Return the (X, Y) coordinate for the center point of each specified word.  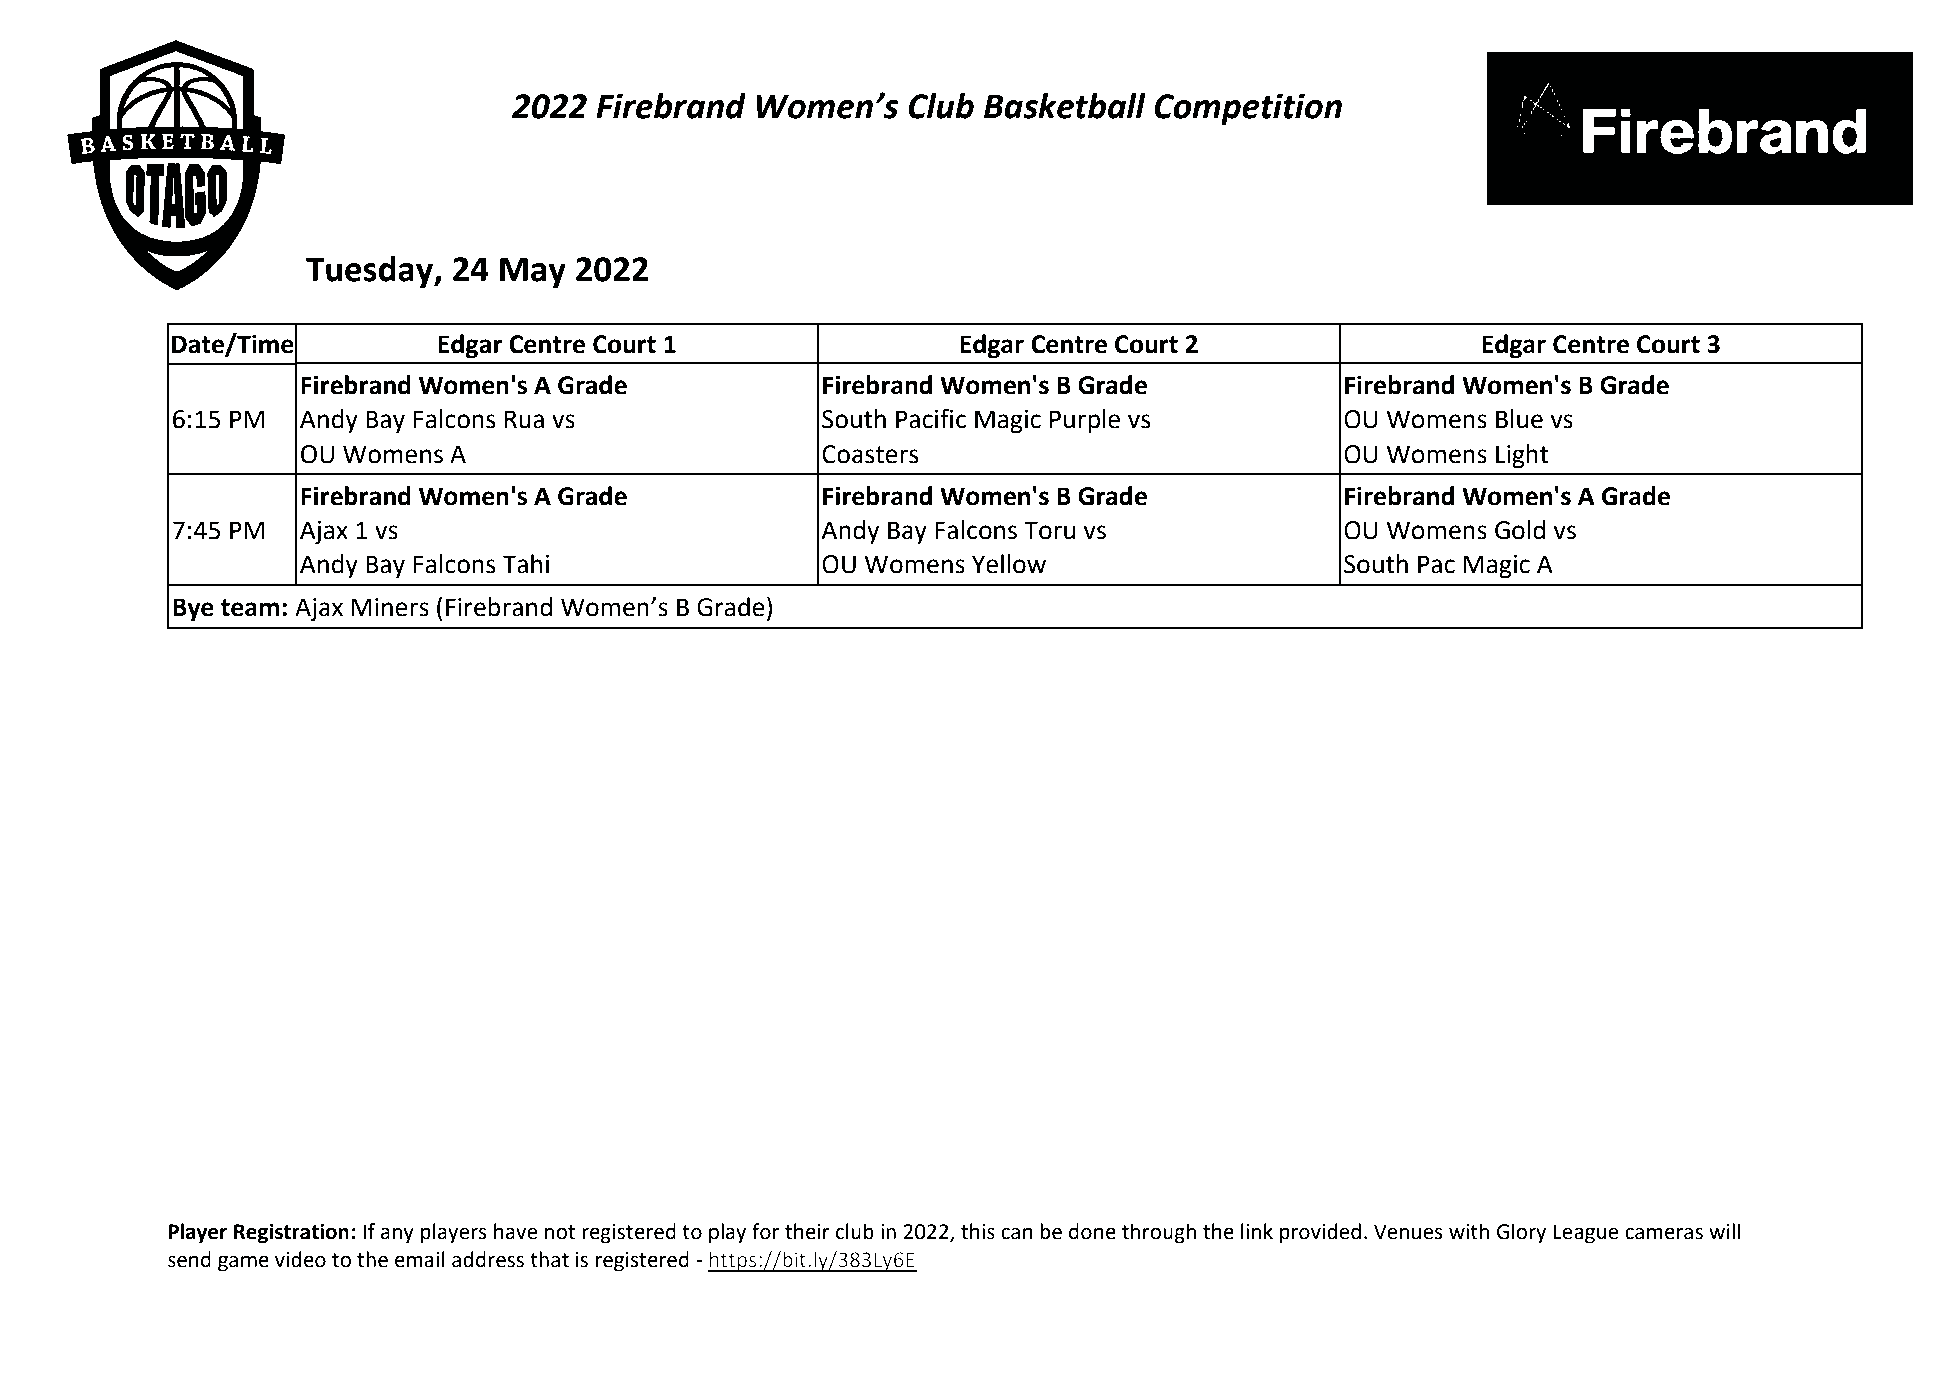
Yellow (1009, 564)
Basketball (1065, 106)
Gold (1520, 530)
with (1469, 1231)
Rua (524, 419)
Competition (1248, 109)
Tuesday (370, 272)
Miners (390, 607)
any (397, 1235)
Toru (1049, 530)
